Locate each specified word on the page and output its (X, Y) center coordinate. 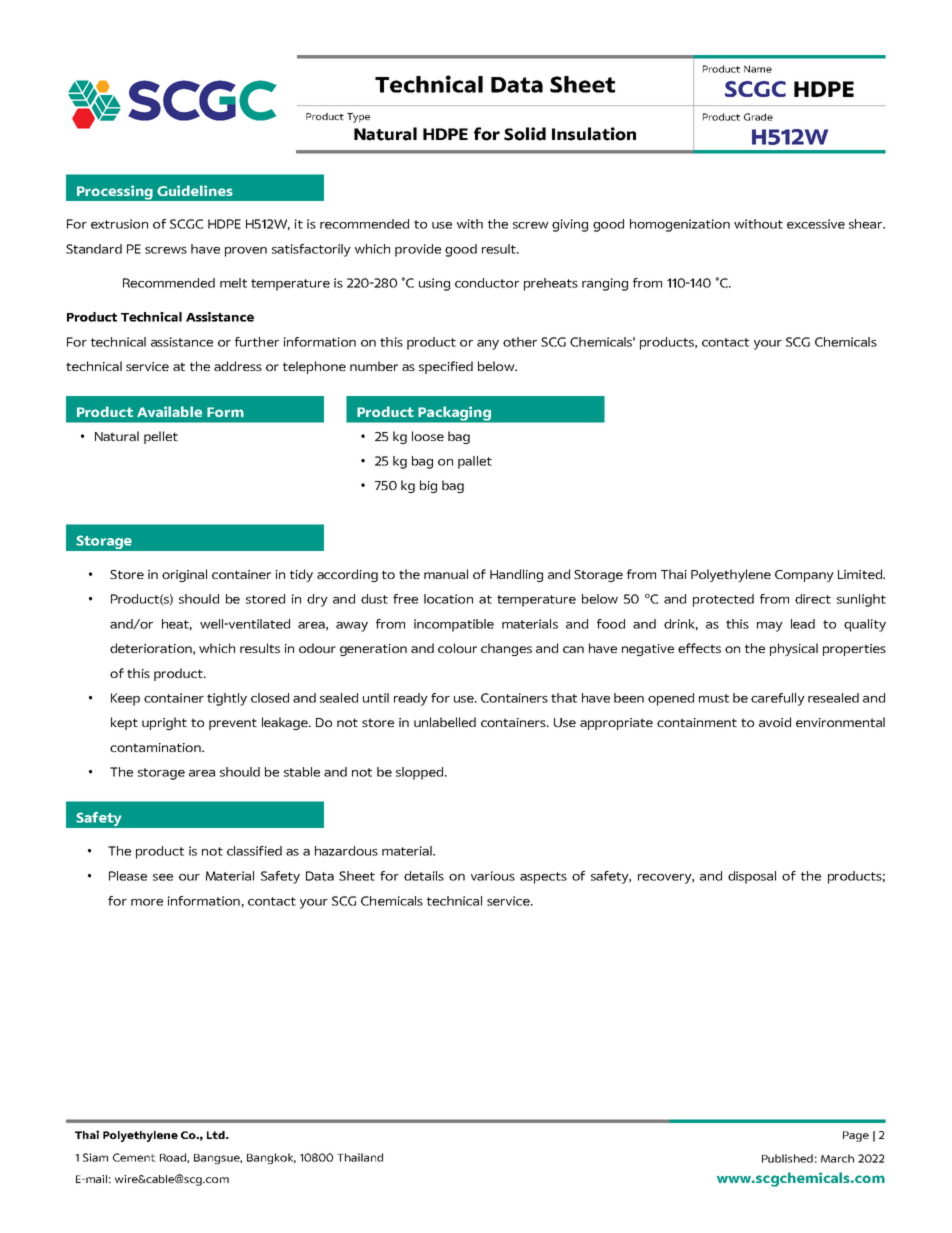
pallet (475, 462)
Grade (758, 117)
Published (787, 1158)
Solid (525, 134)
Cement (134, 1157)
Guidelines (195, 190)
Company (804, 576)
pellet (161, 437)
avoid (775, 722)
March (837, 1158)
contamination (156, 747)
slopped (419, 773)
